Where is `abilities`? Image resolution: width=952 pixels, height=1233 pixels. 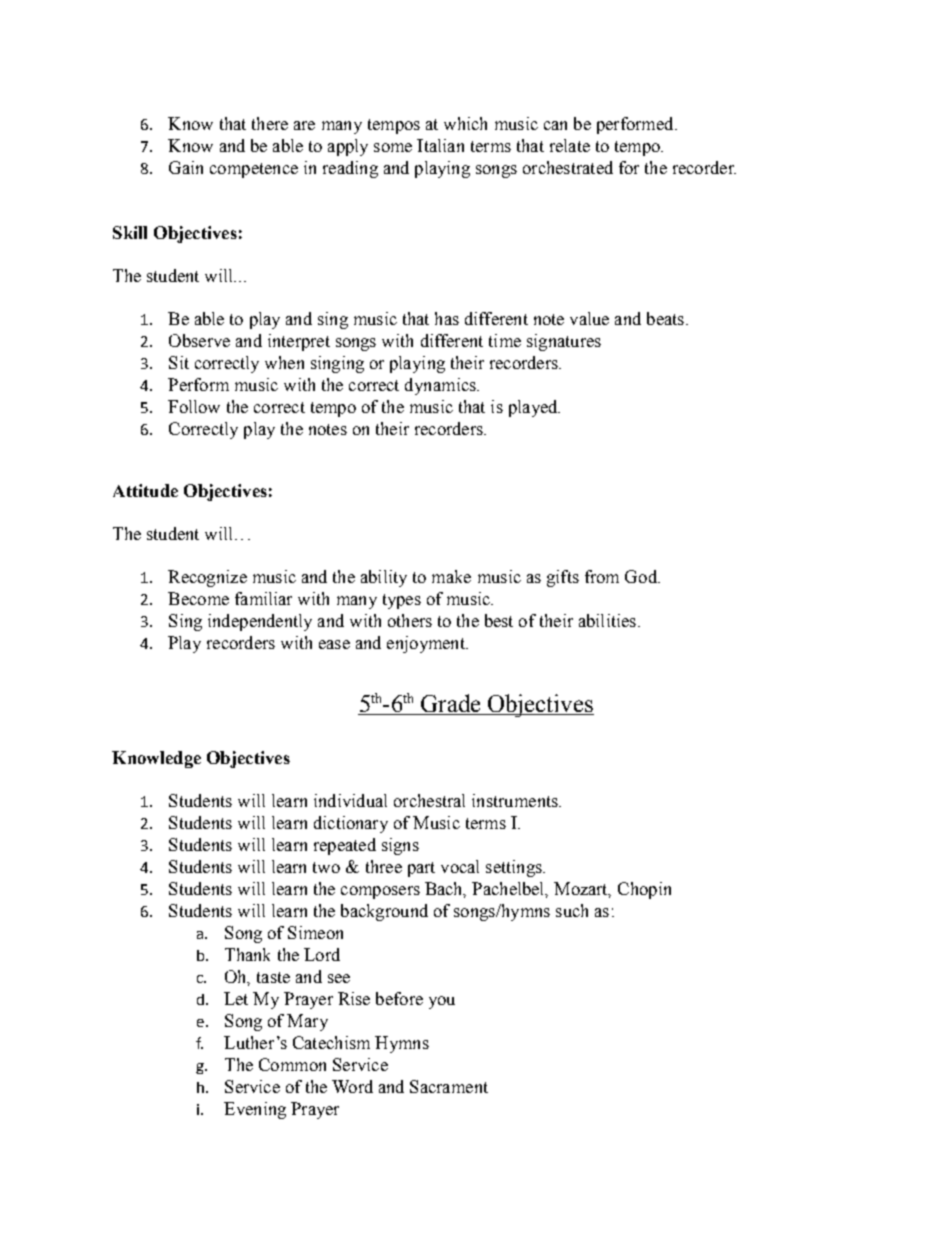
abilities is located at coordinates (607, 620).
